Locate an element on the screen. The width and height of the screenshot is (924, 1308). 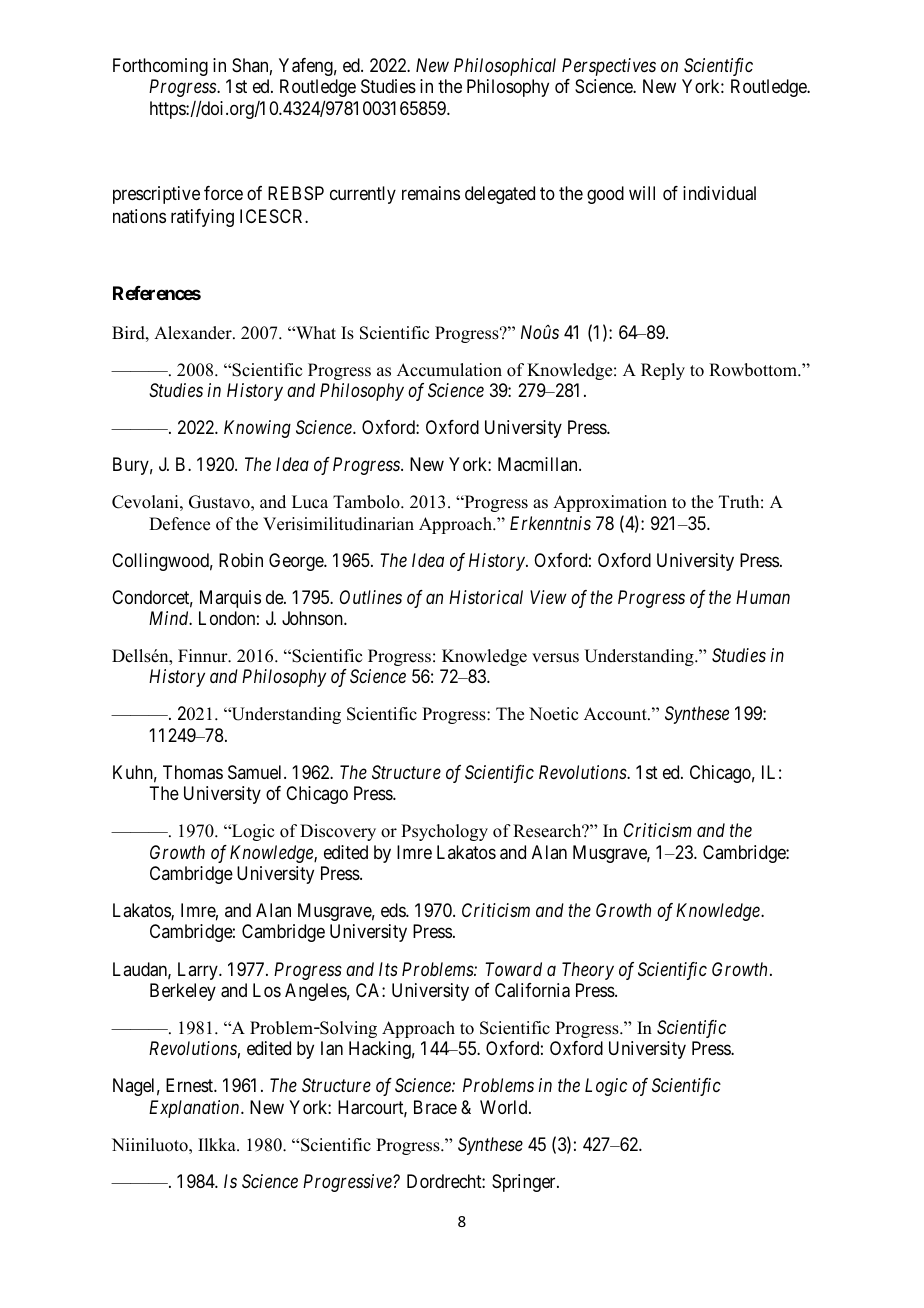
Account is located at coordinates (616, 714).
